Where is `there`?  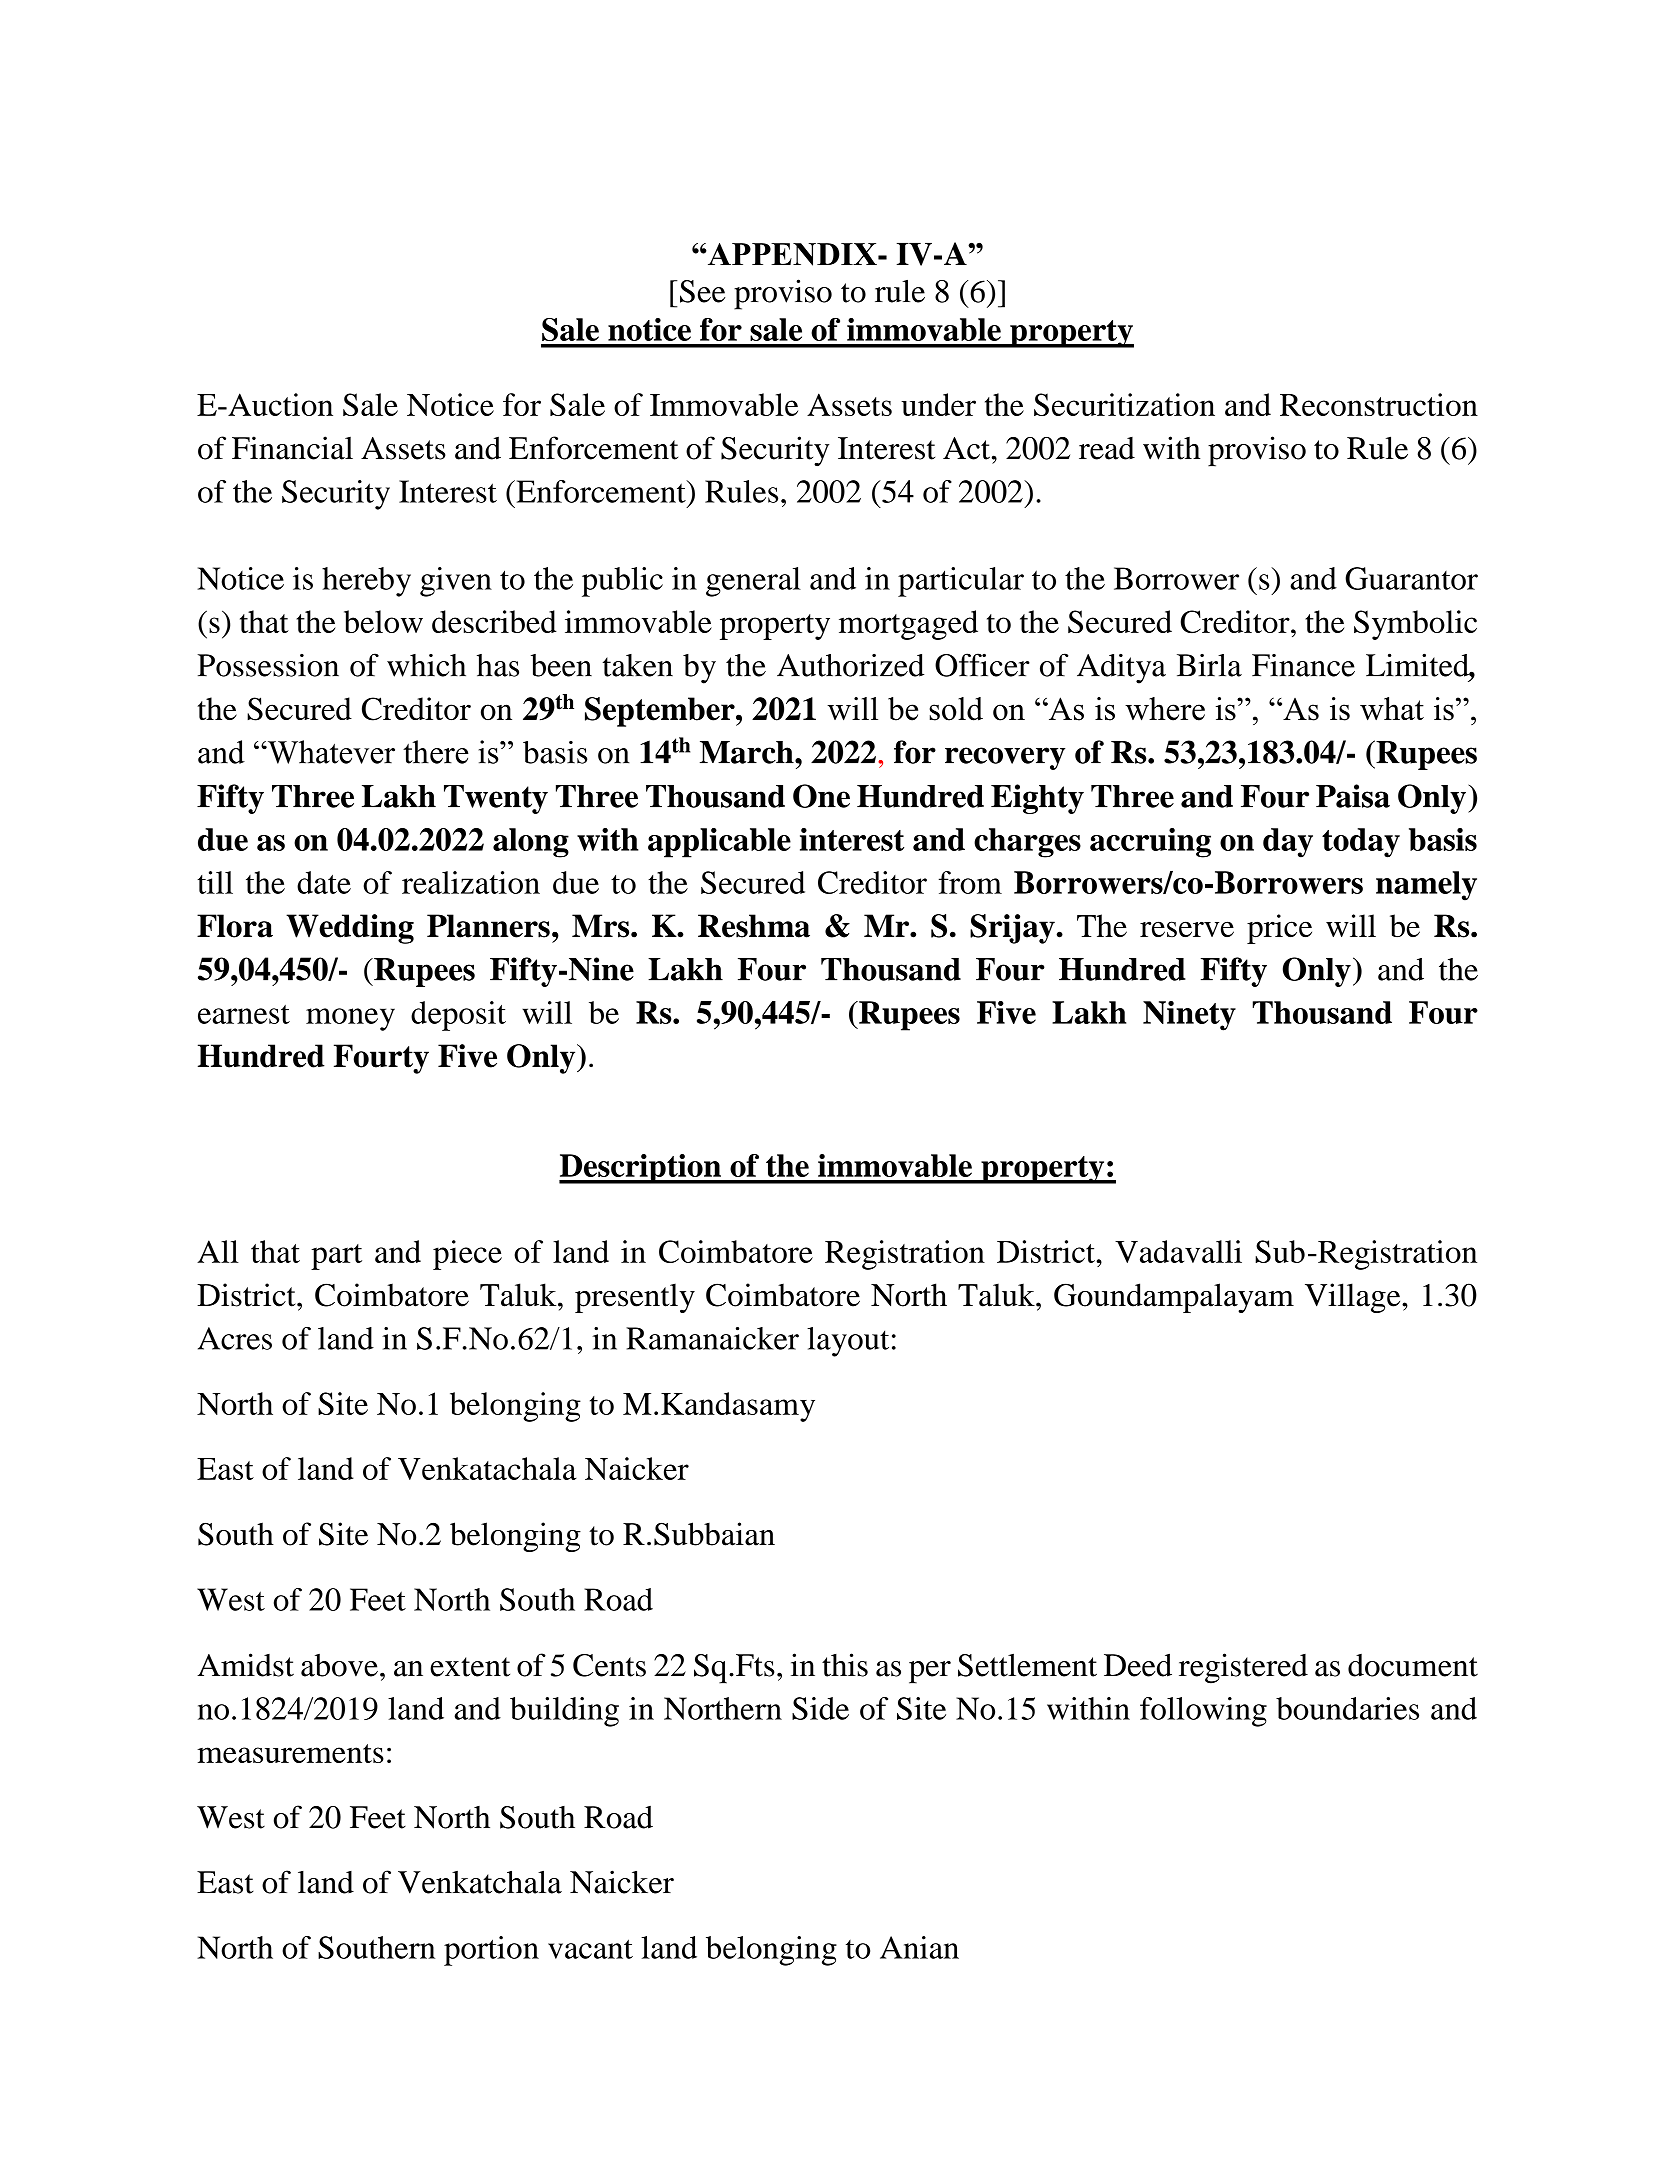 there is located at coordinates (436, 752).
